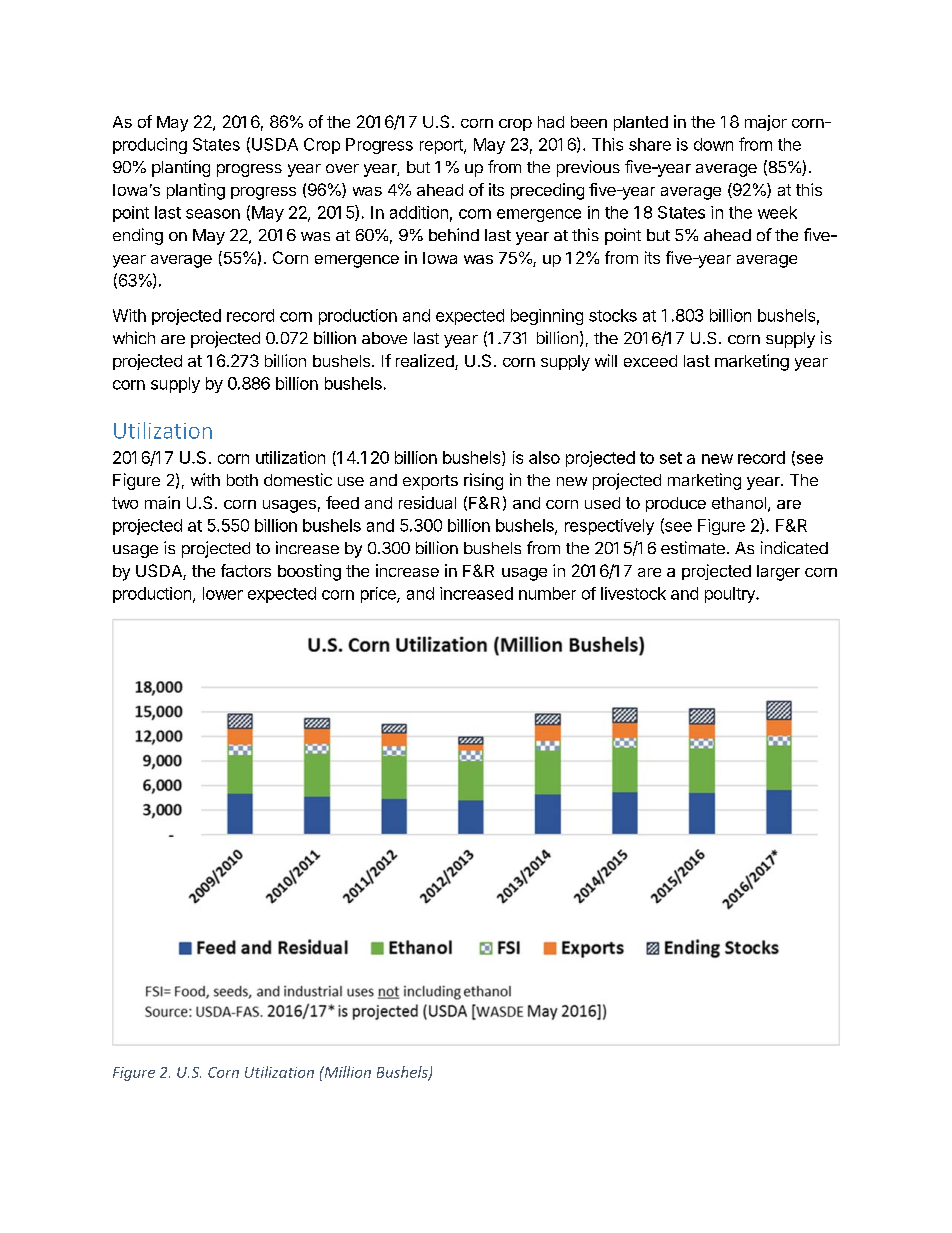 This document has width=952, height=1233. What do you see at coordinates (454, 234) in the document?
I see `behind` at bounding box center [454, 234].
